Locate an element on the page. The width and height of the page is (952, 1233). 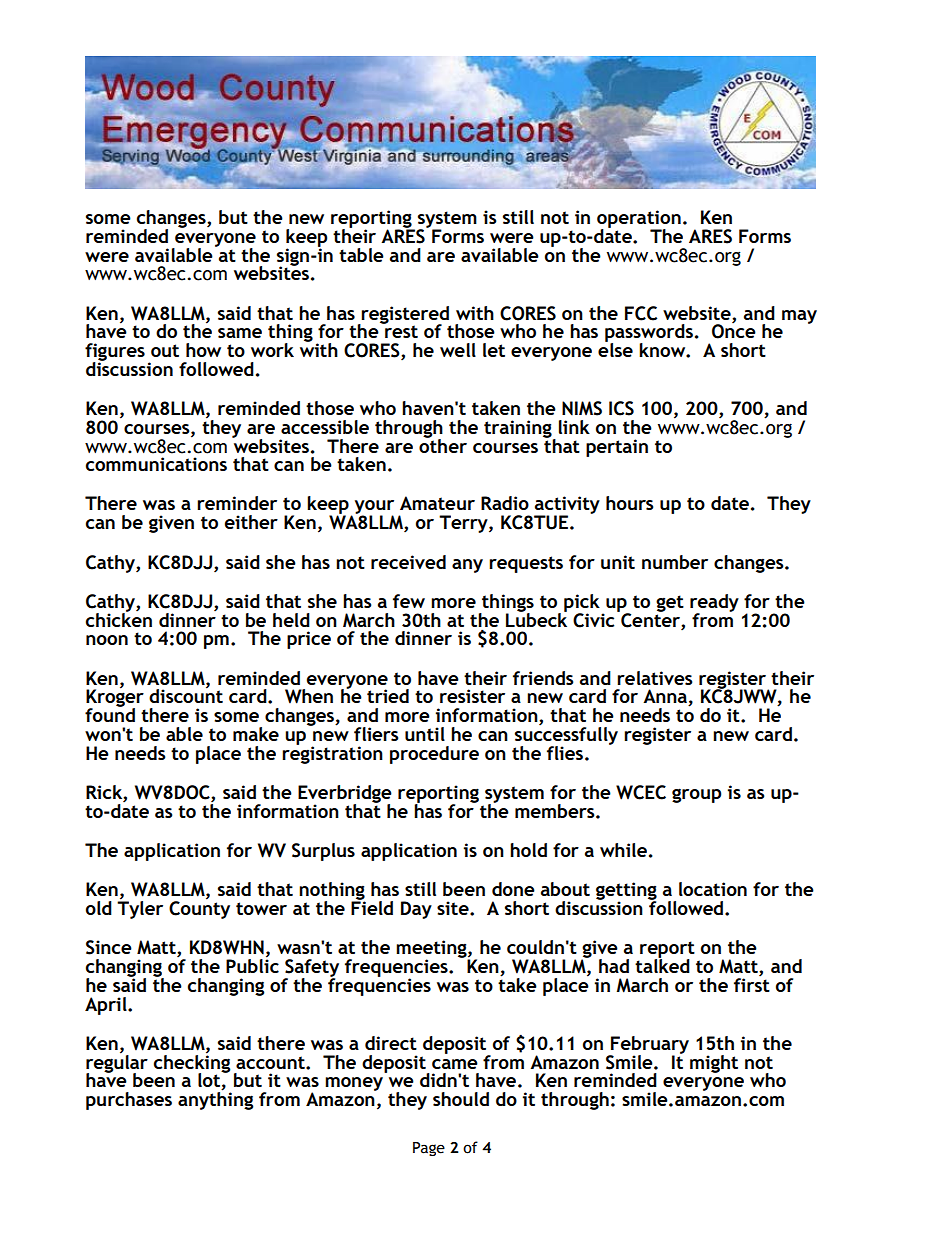
lot is located at coordinates (210, 1080).
